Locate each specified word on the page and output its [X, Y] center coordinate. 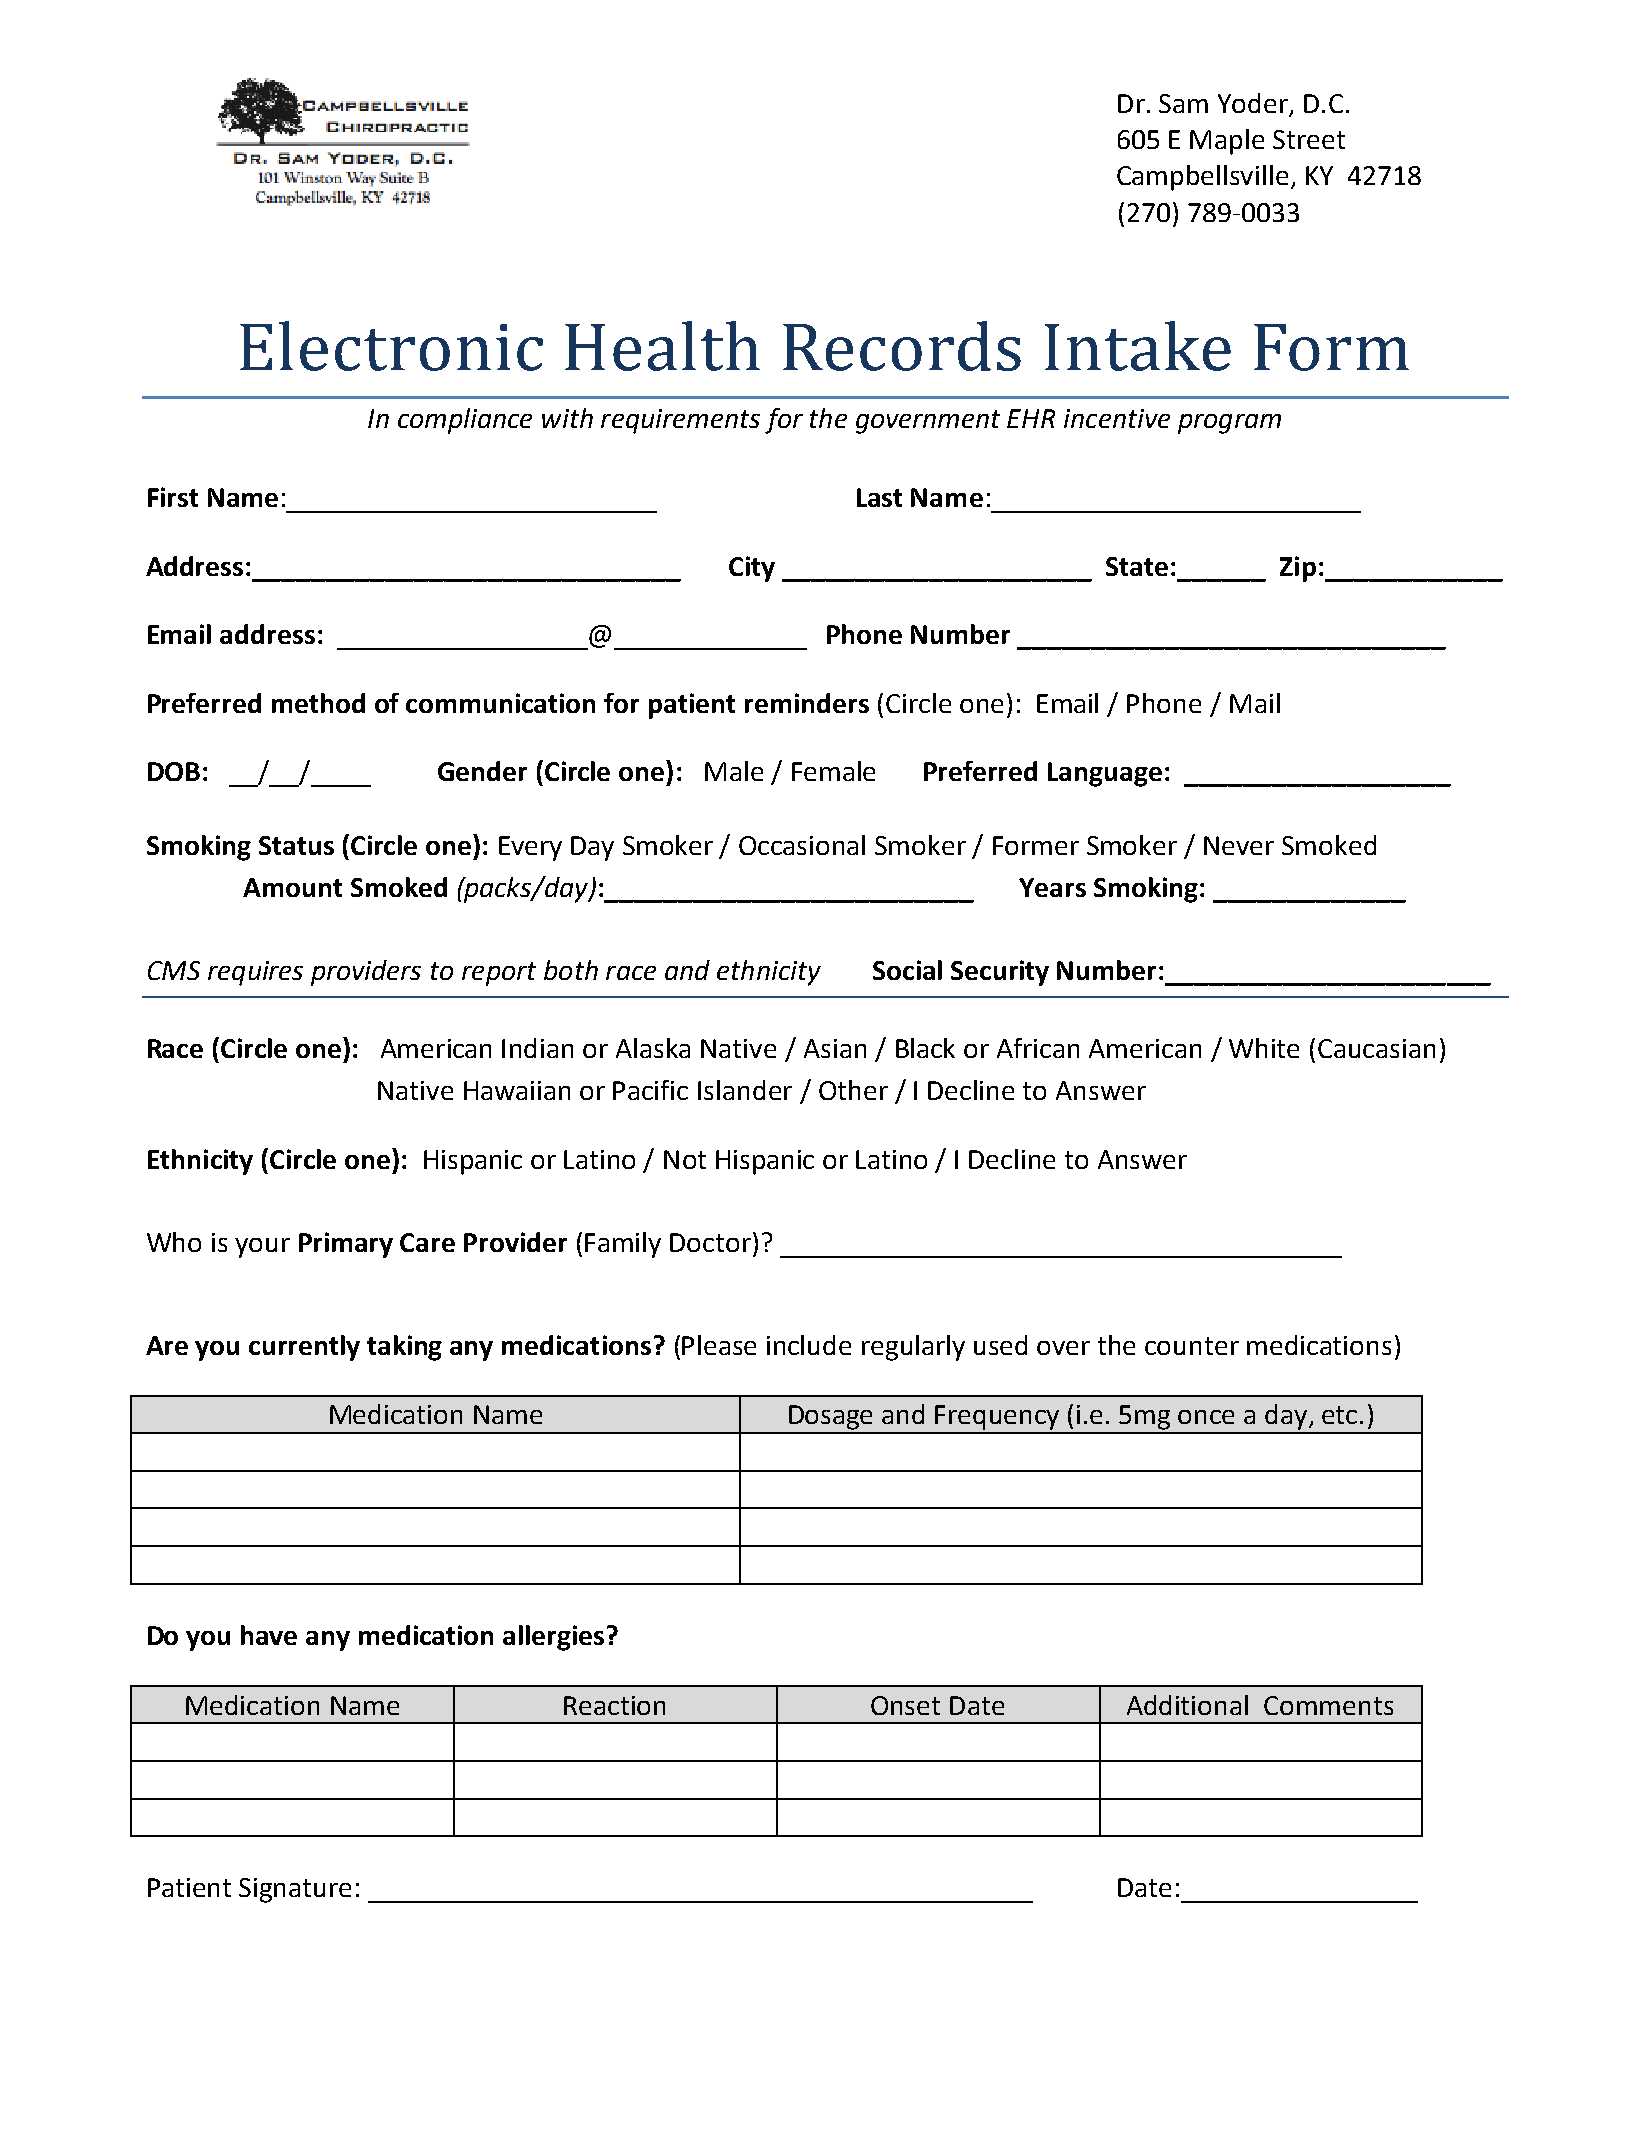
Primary [346, 1245]
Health [662, 346]
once [1206, 1417]
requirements [680, 421]
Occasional [802, 845]
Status [296, 845]
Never [1239, 845]
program [1229, 424]
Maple [1227, 142]
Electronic [391, 346]
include [809, 1345]
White [1264, 1048]
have [269, 1635]
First [173, 497]
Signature [295, 1890]
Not [685, 1159]
